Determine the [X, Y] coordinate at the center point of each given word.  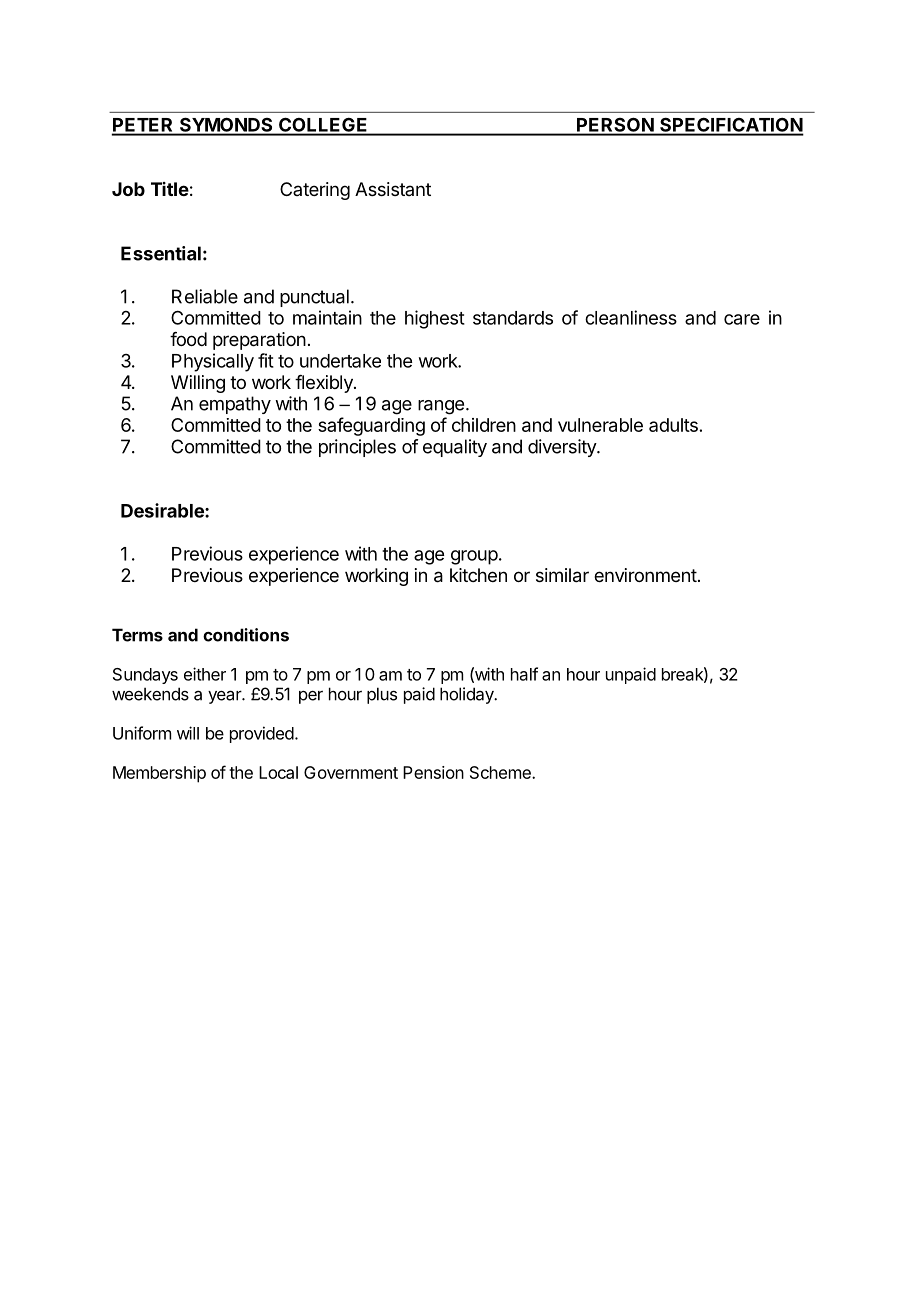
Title [170, 189]
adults [673, 425]
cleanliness [631, 317]
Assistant [393, 189]
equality [455, 448]
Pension [433, 772]
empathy [235, 405]
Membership [159, 774]
